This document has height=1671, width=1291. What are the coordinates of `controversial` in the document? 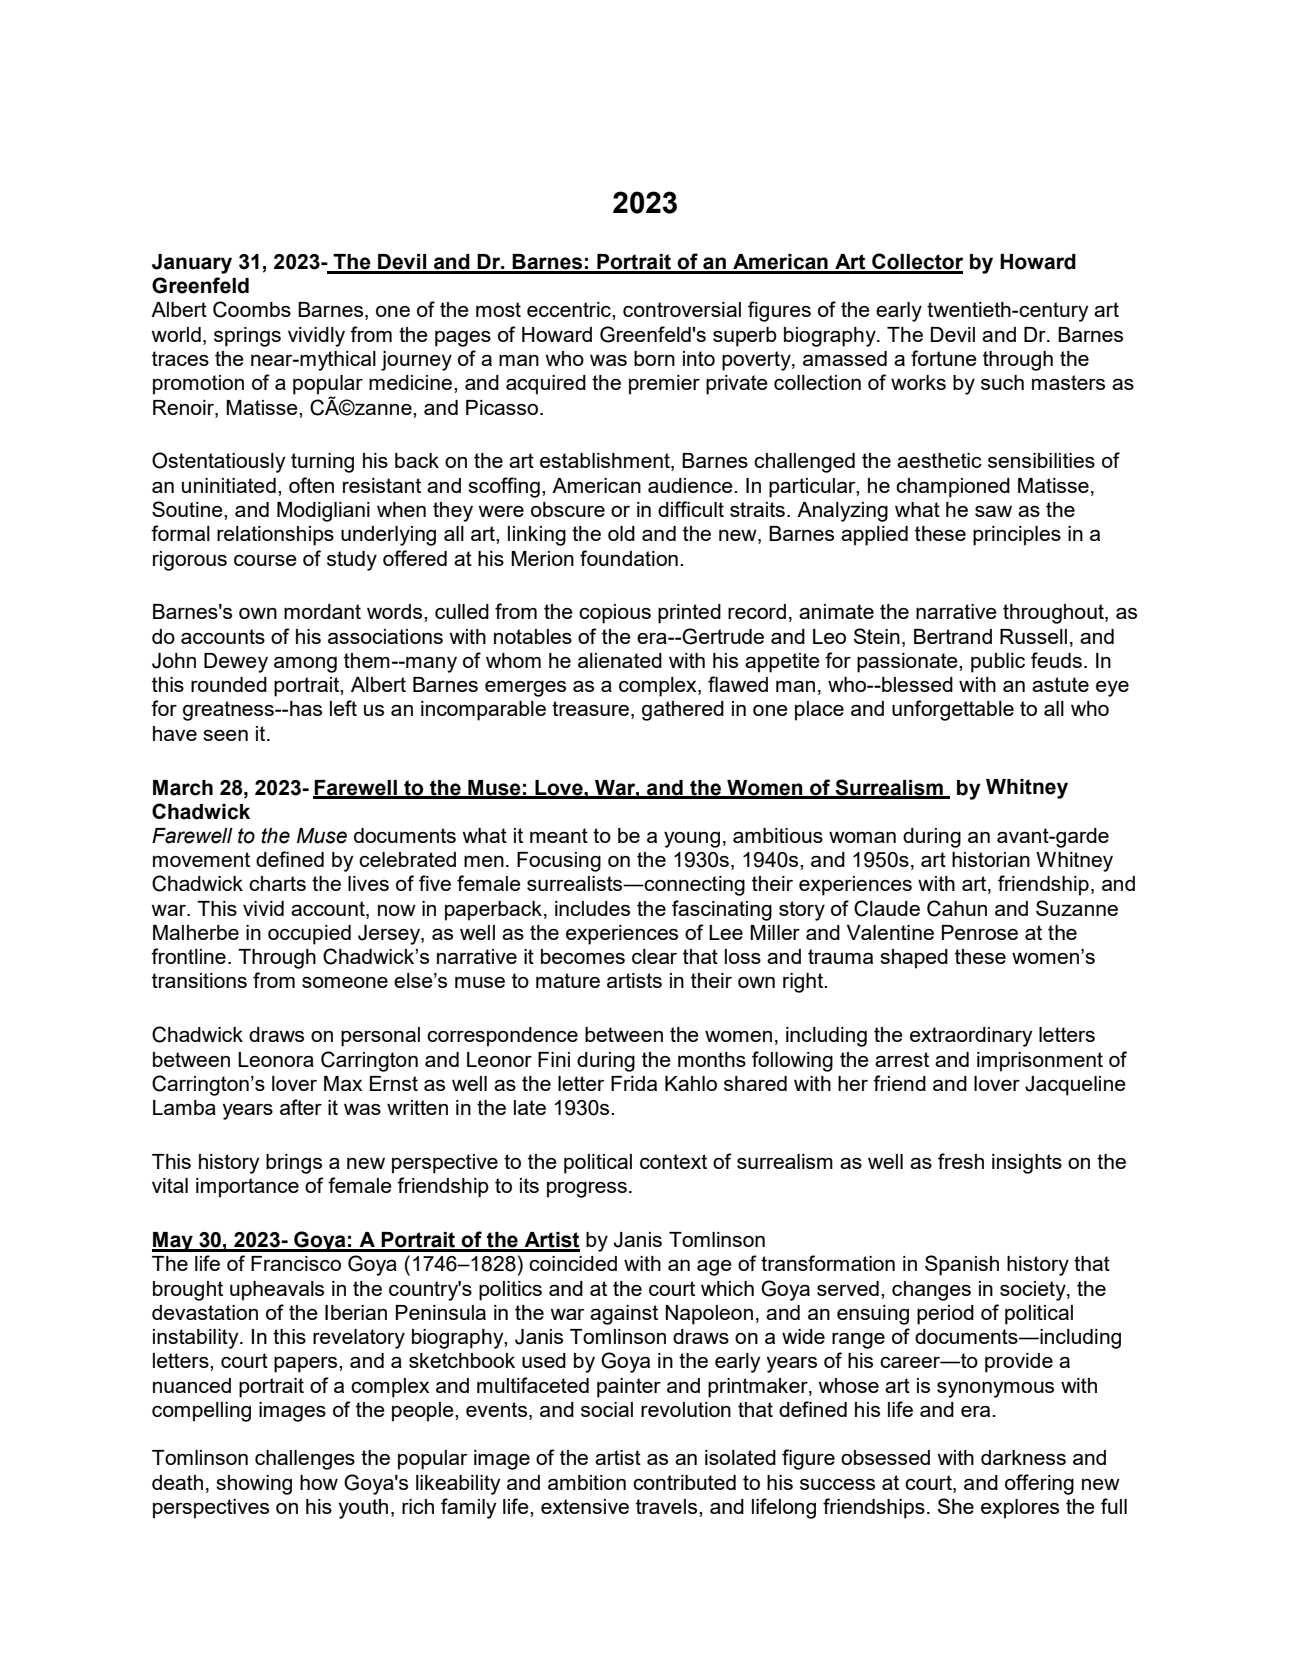 It's located at (682, 309).
